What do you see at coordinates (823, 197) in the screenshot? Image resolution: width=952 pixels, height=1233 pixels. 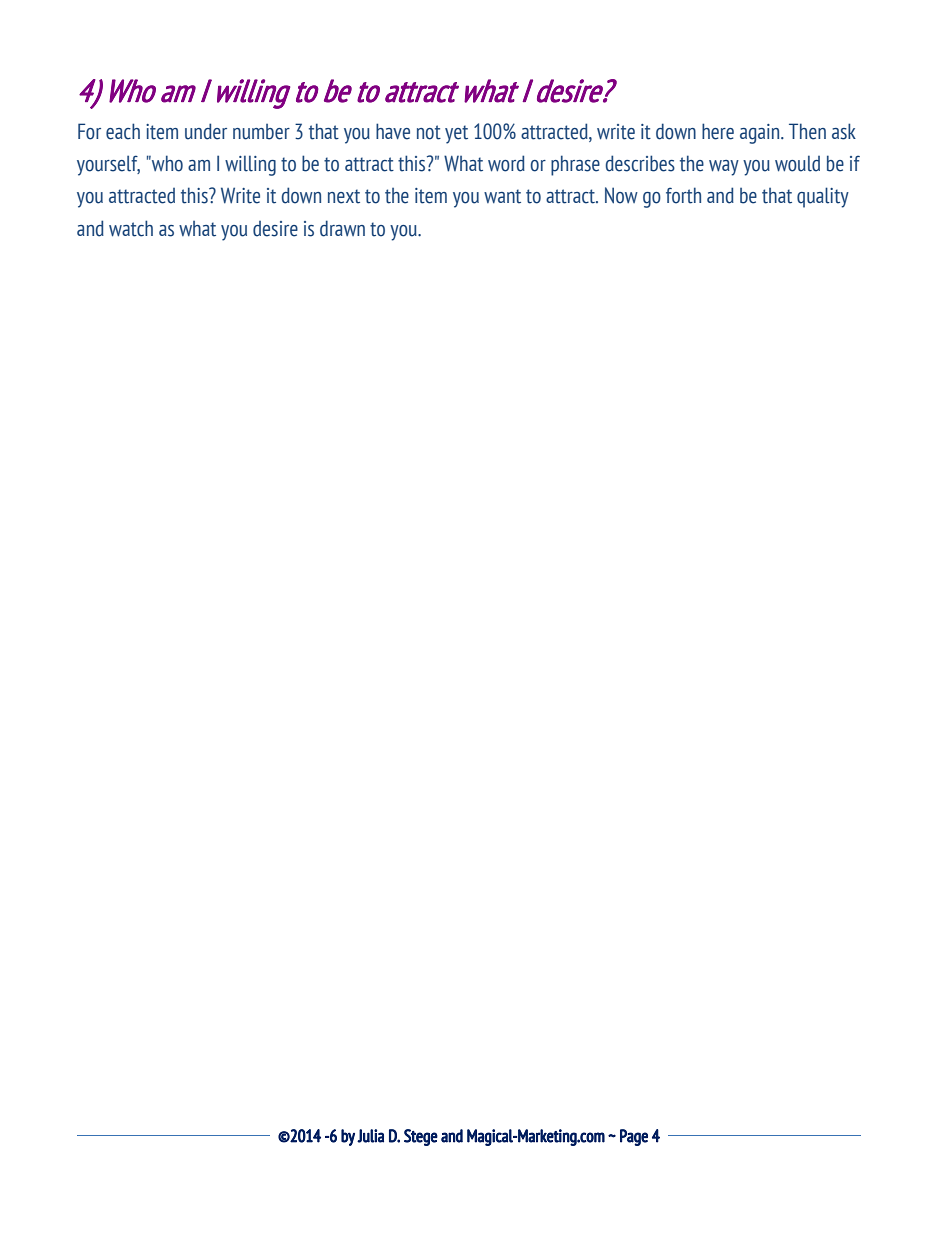 I see `quality` at bounding box center [823, 197].
